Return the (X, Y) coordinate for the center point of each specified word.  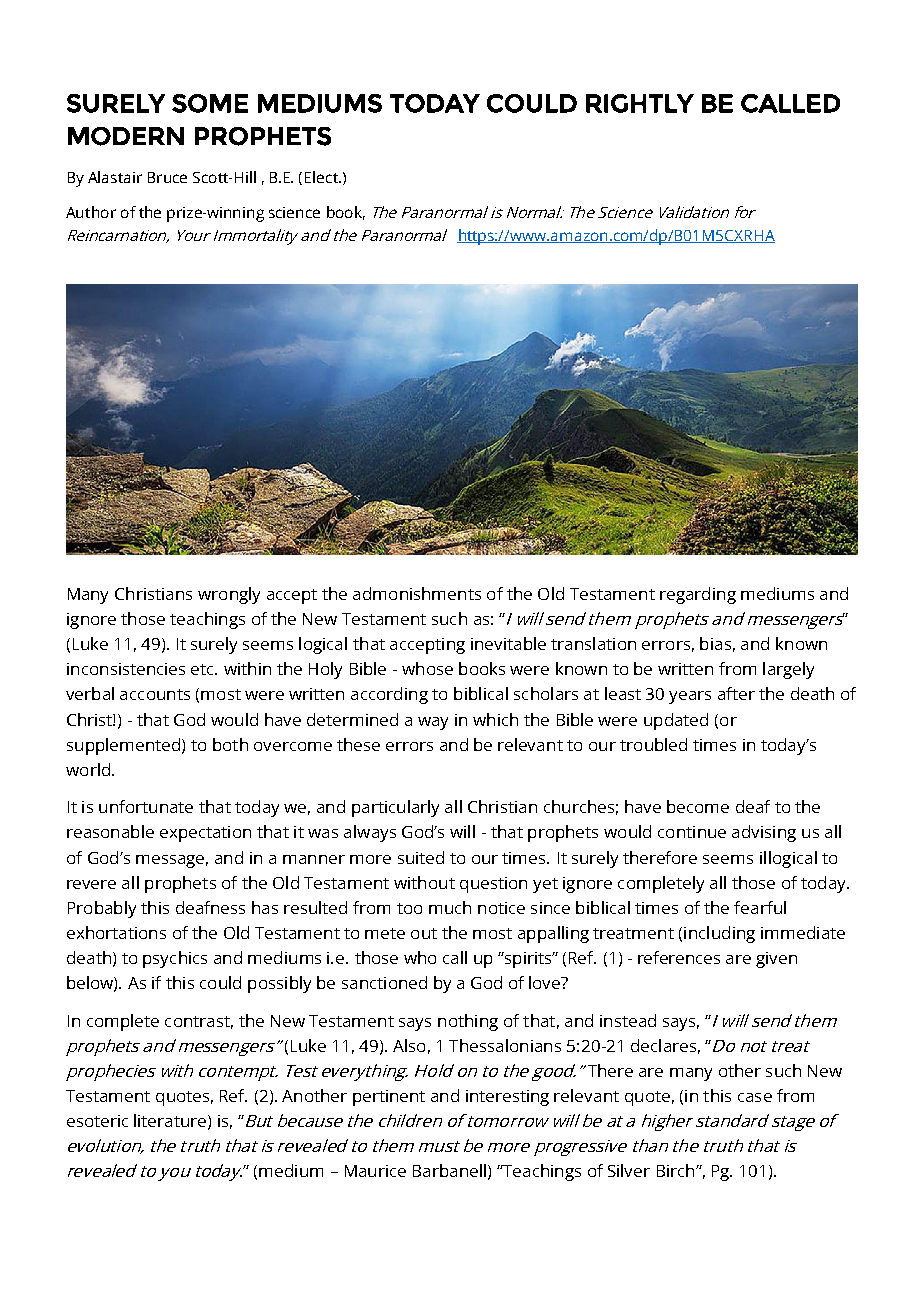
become (698, 806)
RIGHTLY (640, 103)
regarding (698, 595)
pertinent (389, 1098)
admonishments (417, 593)
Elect (322, 177)
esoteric (97, 1121)
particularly (395, 808)
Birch (677, 1170)
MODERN (126, 136)
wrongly (229, 595)
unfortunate (146, 806)
